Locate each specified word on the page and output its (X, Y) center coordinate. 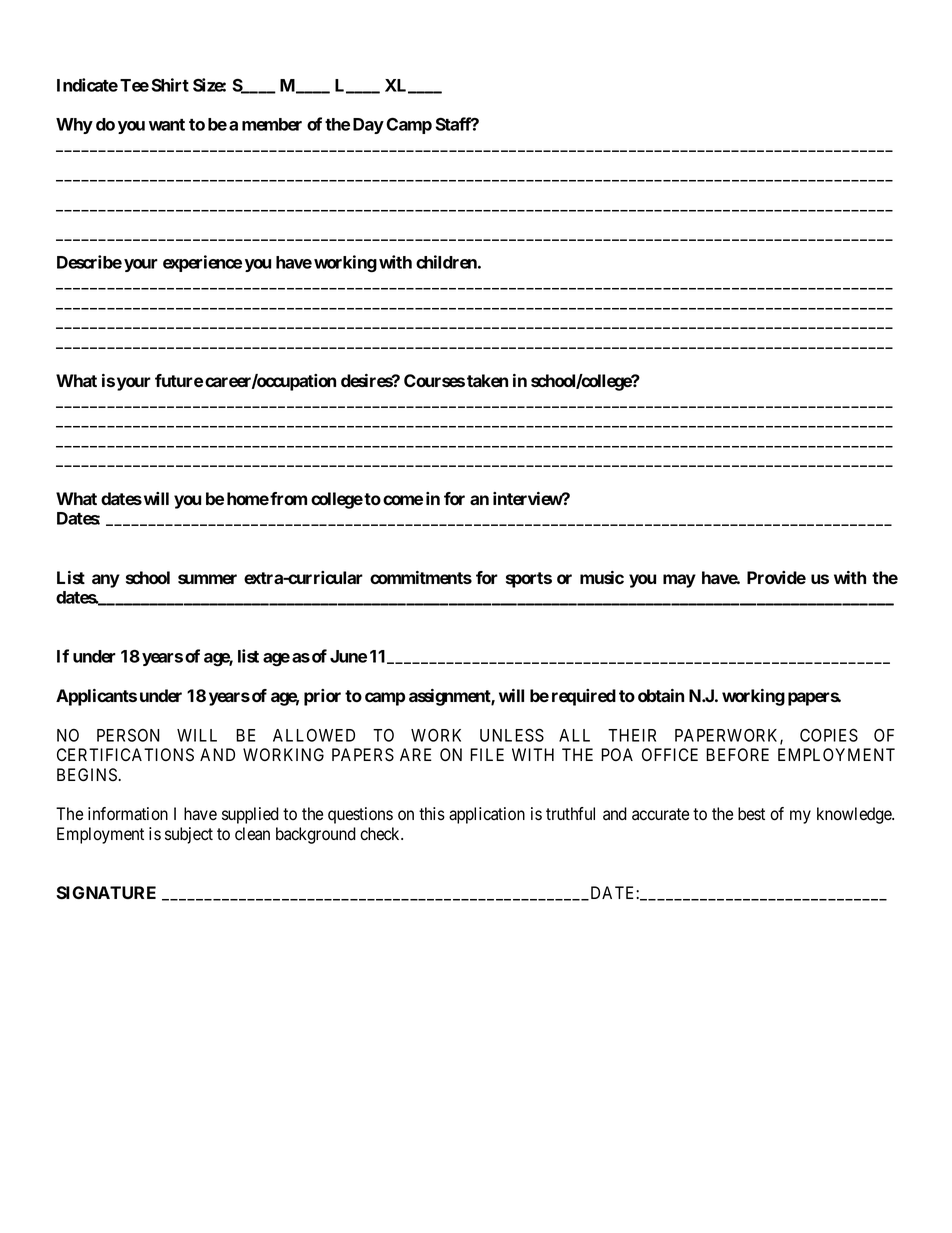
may (679, 581)
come (403, 500)
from (288, 498)
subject (189, 835)
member (272, 124)
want (167, 125)
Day (368, 126)
